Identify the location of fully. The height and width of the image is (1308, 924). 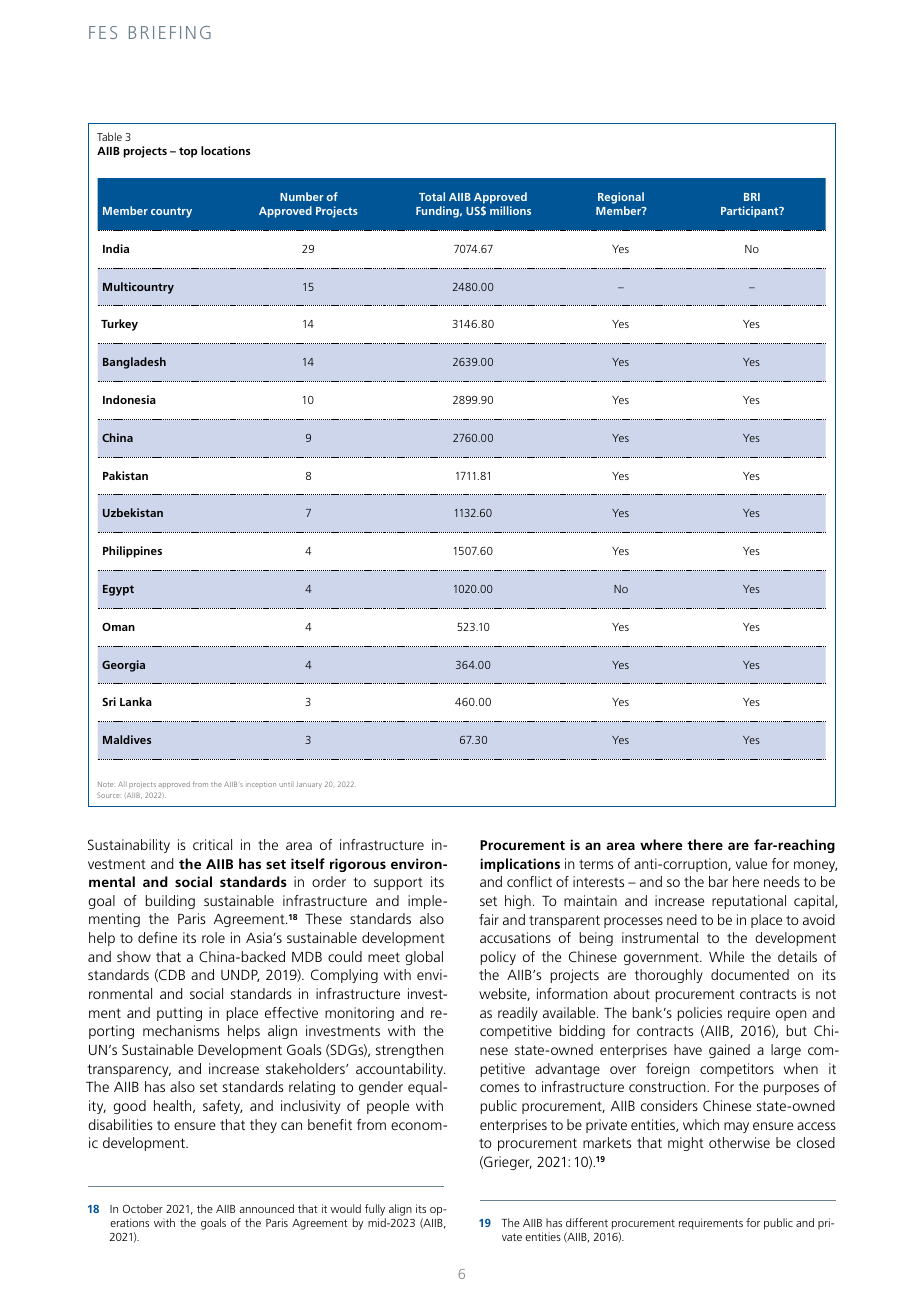
(375, 1211).
